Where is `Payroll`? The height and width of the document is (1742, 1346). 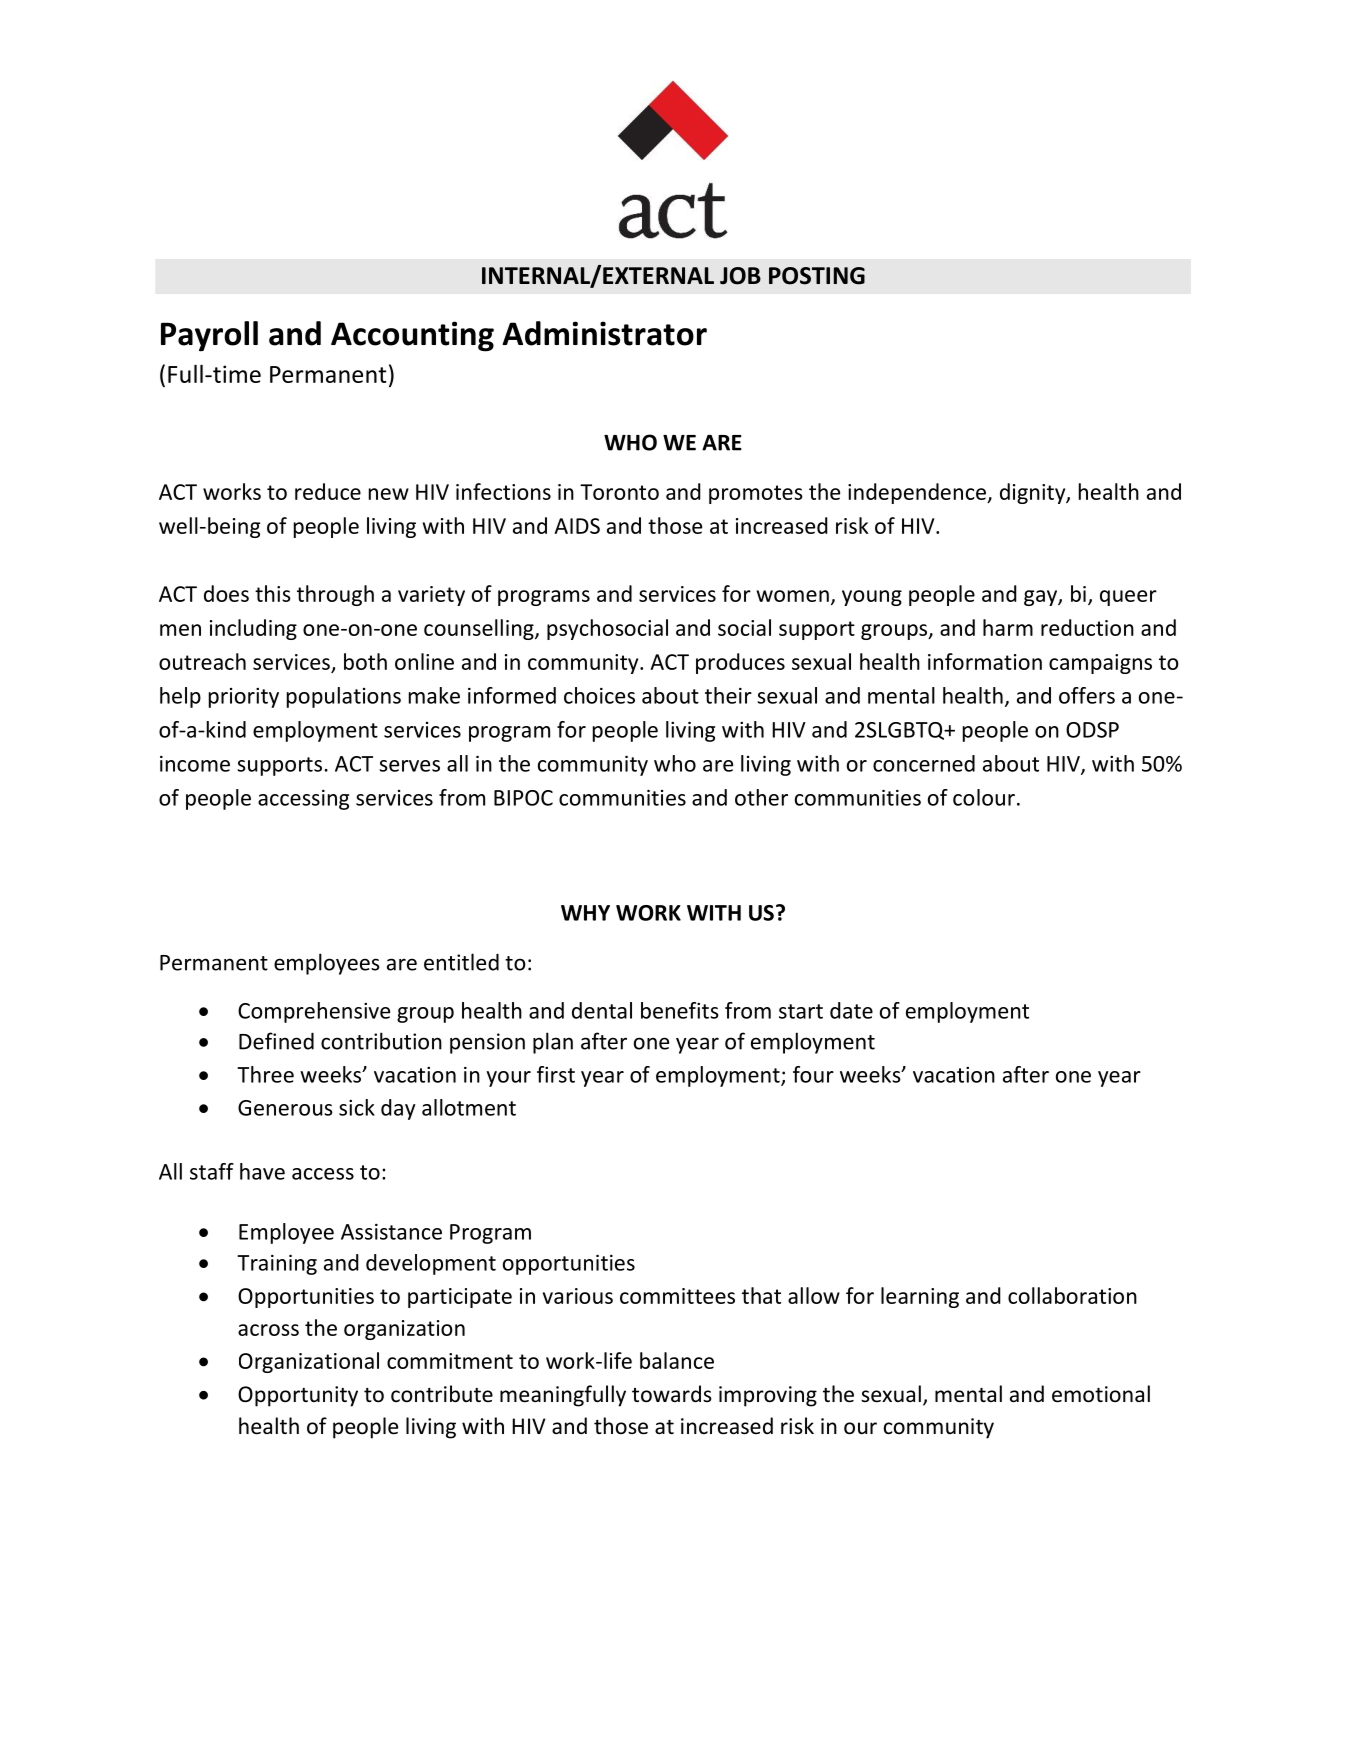 Payroll is located at coordinates (209, 336).
